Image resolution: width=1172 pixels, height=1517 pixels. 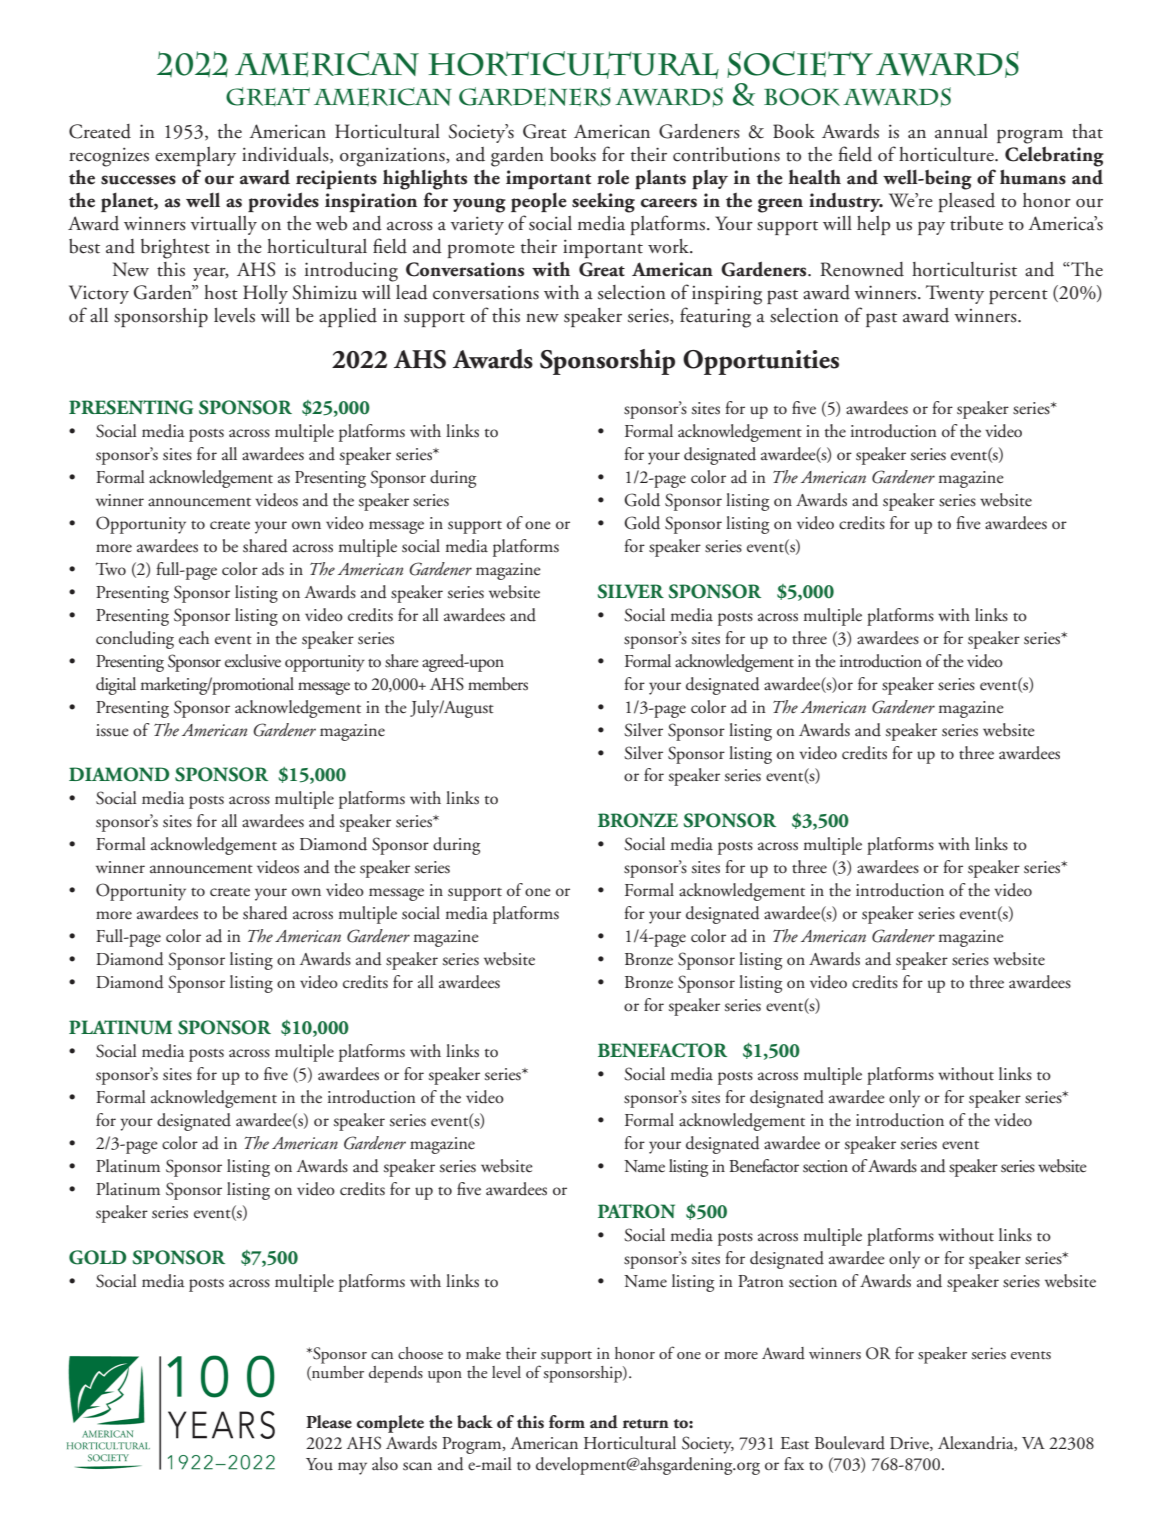 What do you see at coordinates (646, 1424) in the document?
I see `return` at bounding box center [646, 1424].
